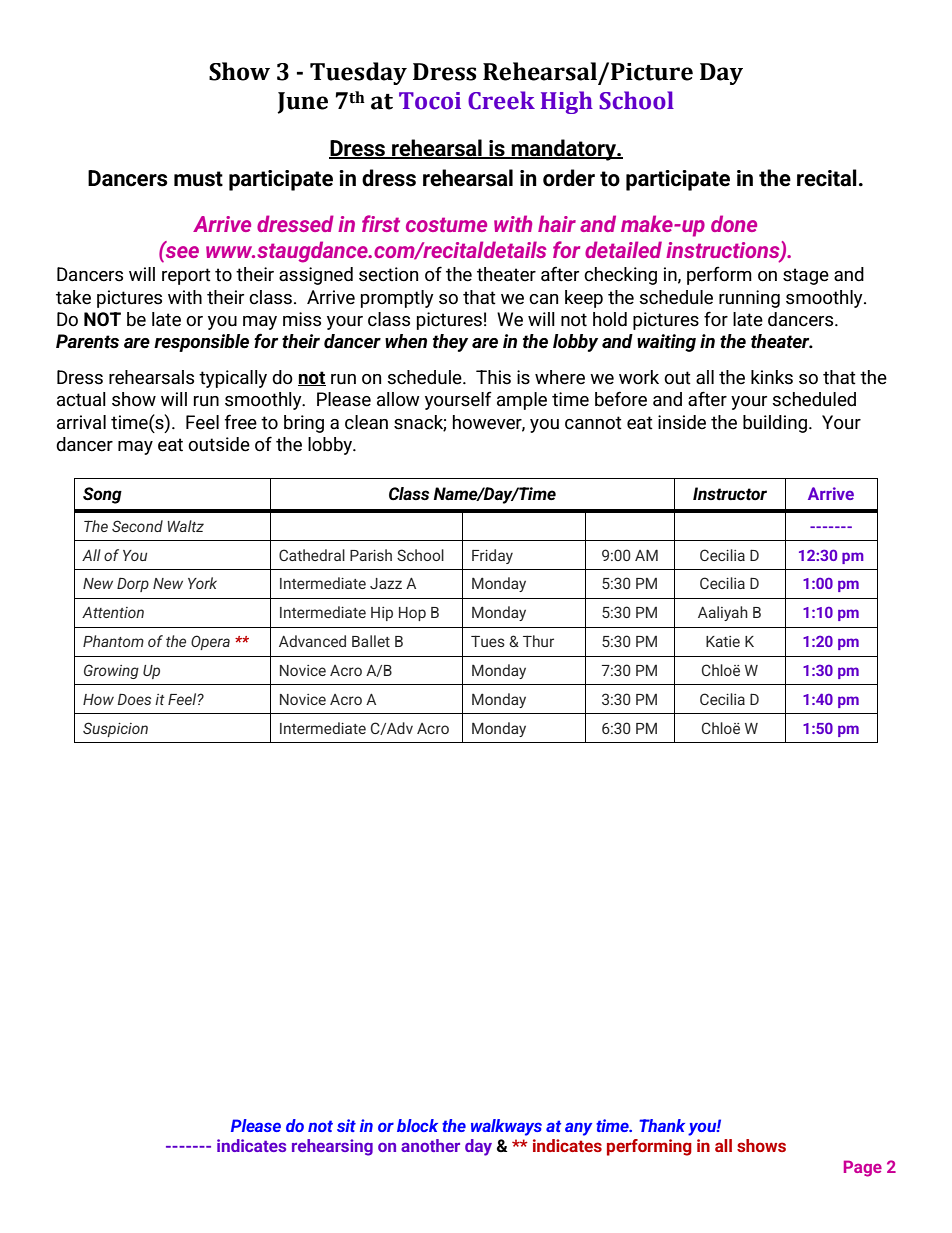 This document has height=1233, width=952. What do you see at coordinates (198, 179) in the document?
I see `must` at bounding box center [198, 179].
